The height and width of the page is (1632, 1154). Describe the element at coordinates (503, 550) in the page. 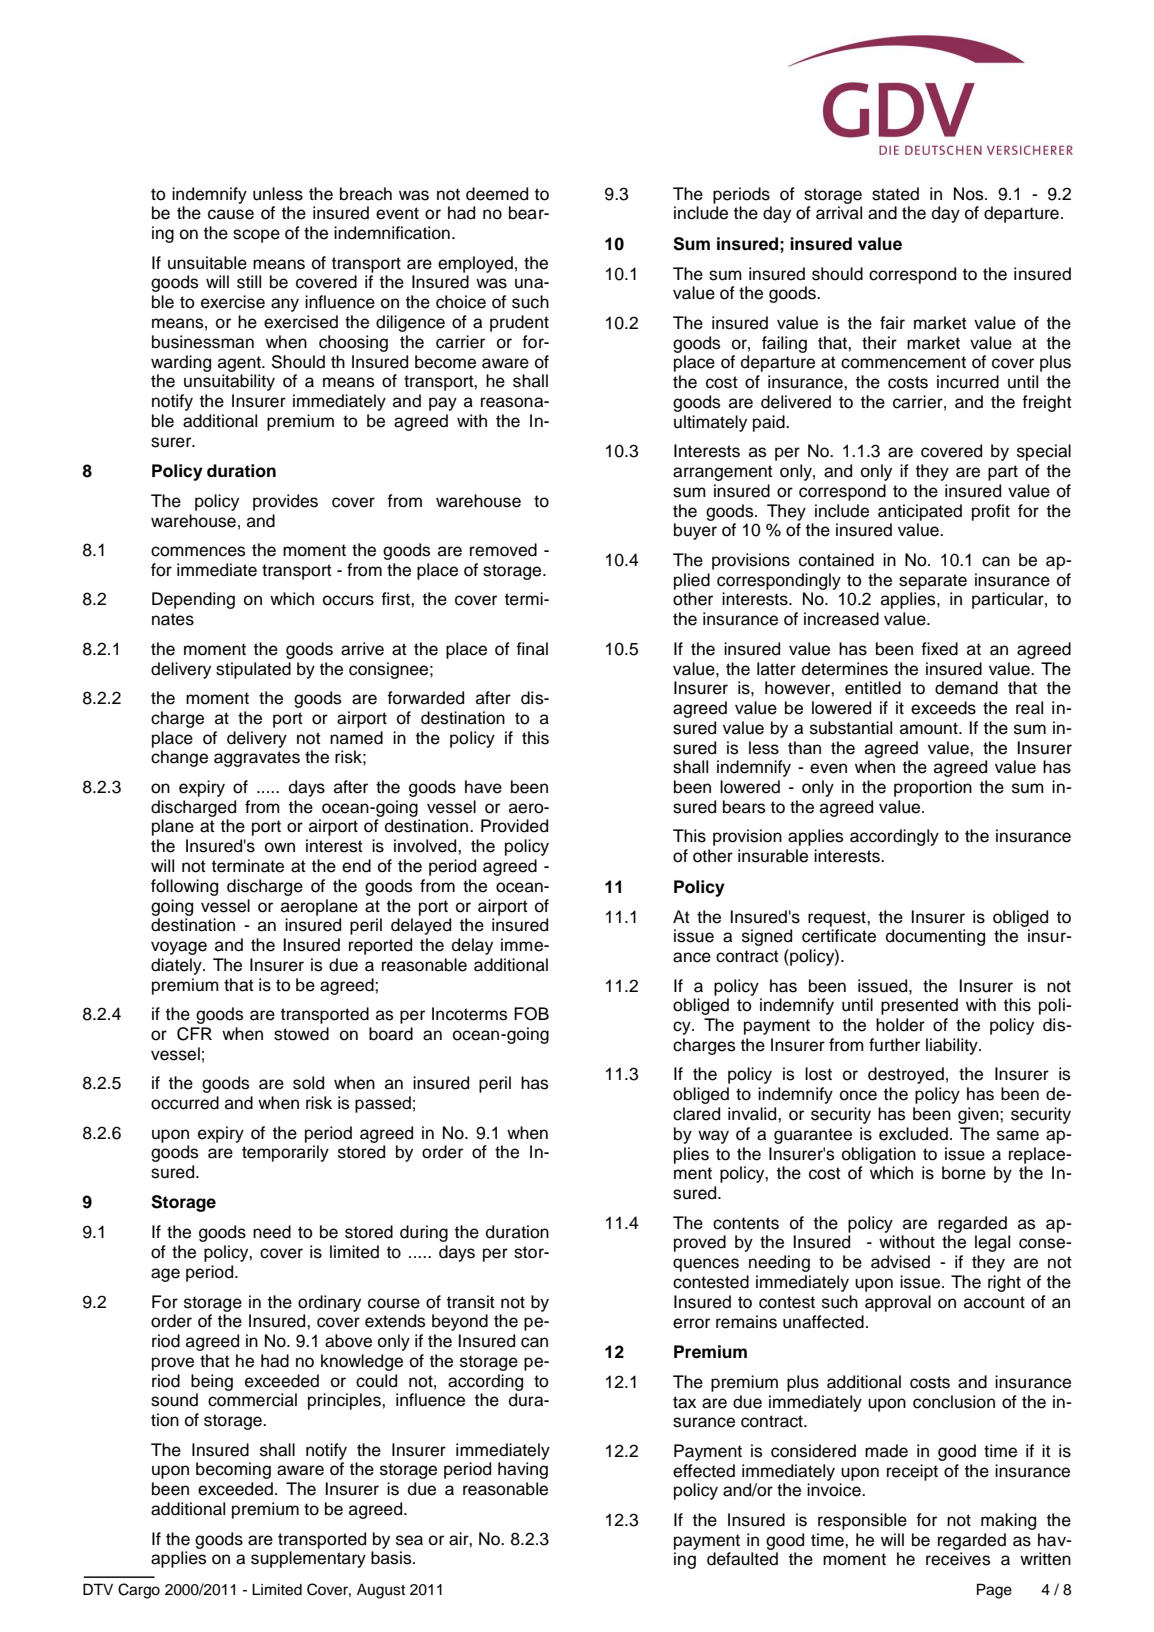

I see `removed` at that location.
